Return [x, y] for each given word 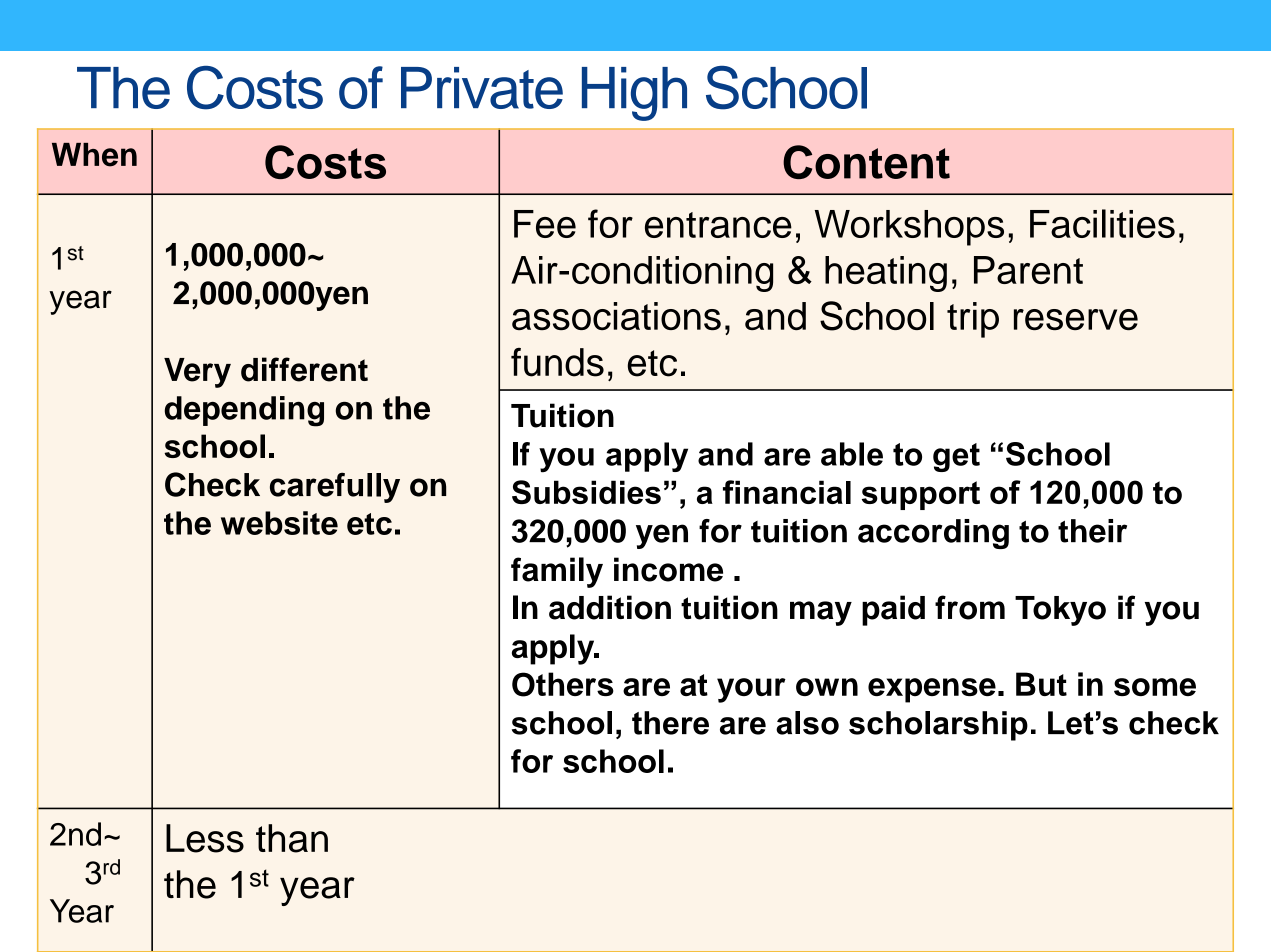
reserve [1076, 319]
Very [197, 373]
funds [557, 362]
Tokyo [1060, 611]
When [94, 155]
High [634, 94]
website [279, 523]
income [668, 569]
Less [205, 838]
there [670, 723]
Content [866, 162]
